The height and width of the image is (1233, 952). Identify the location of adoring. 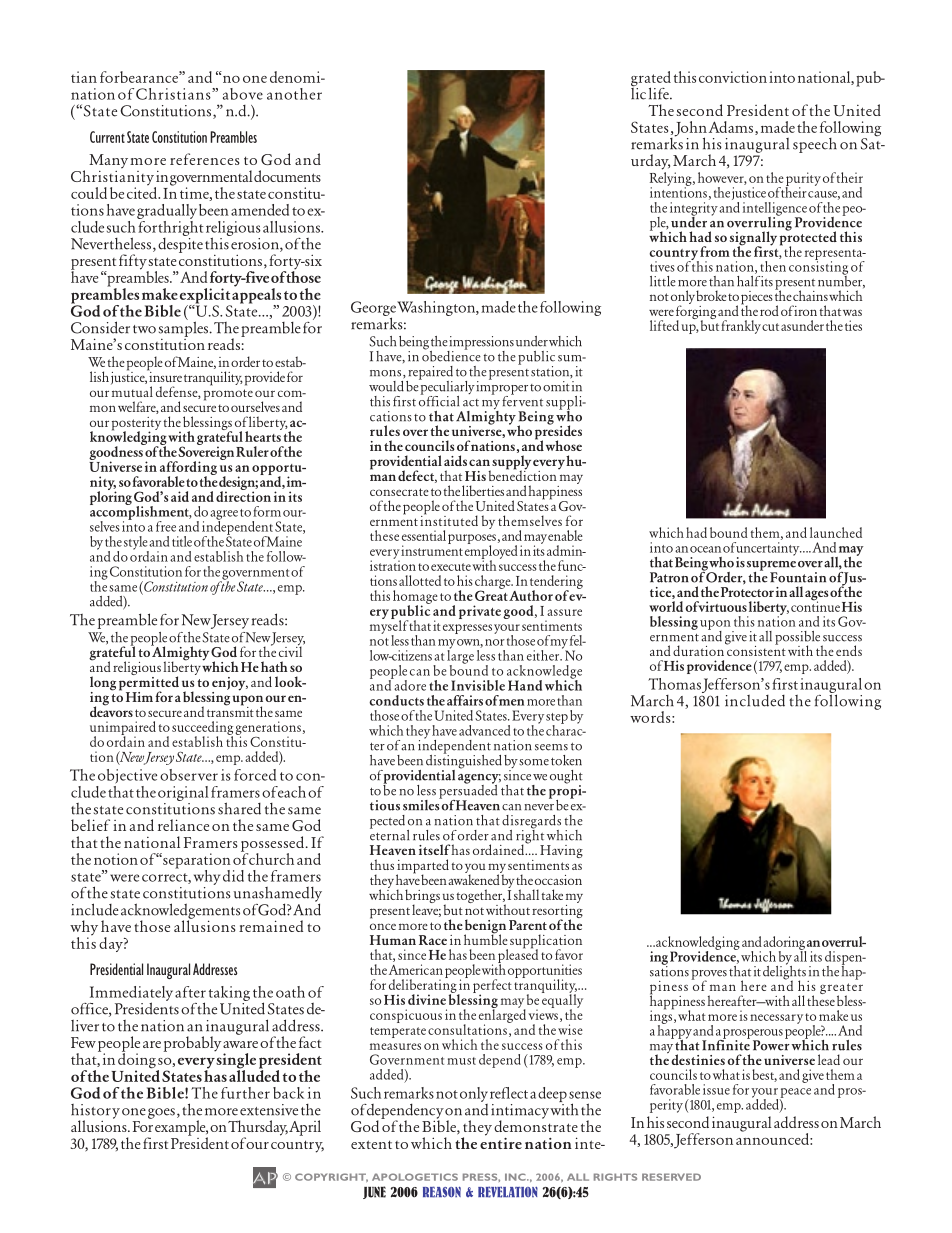
(784, 944).
